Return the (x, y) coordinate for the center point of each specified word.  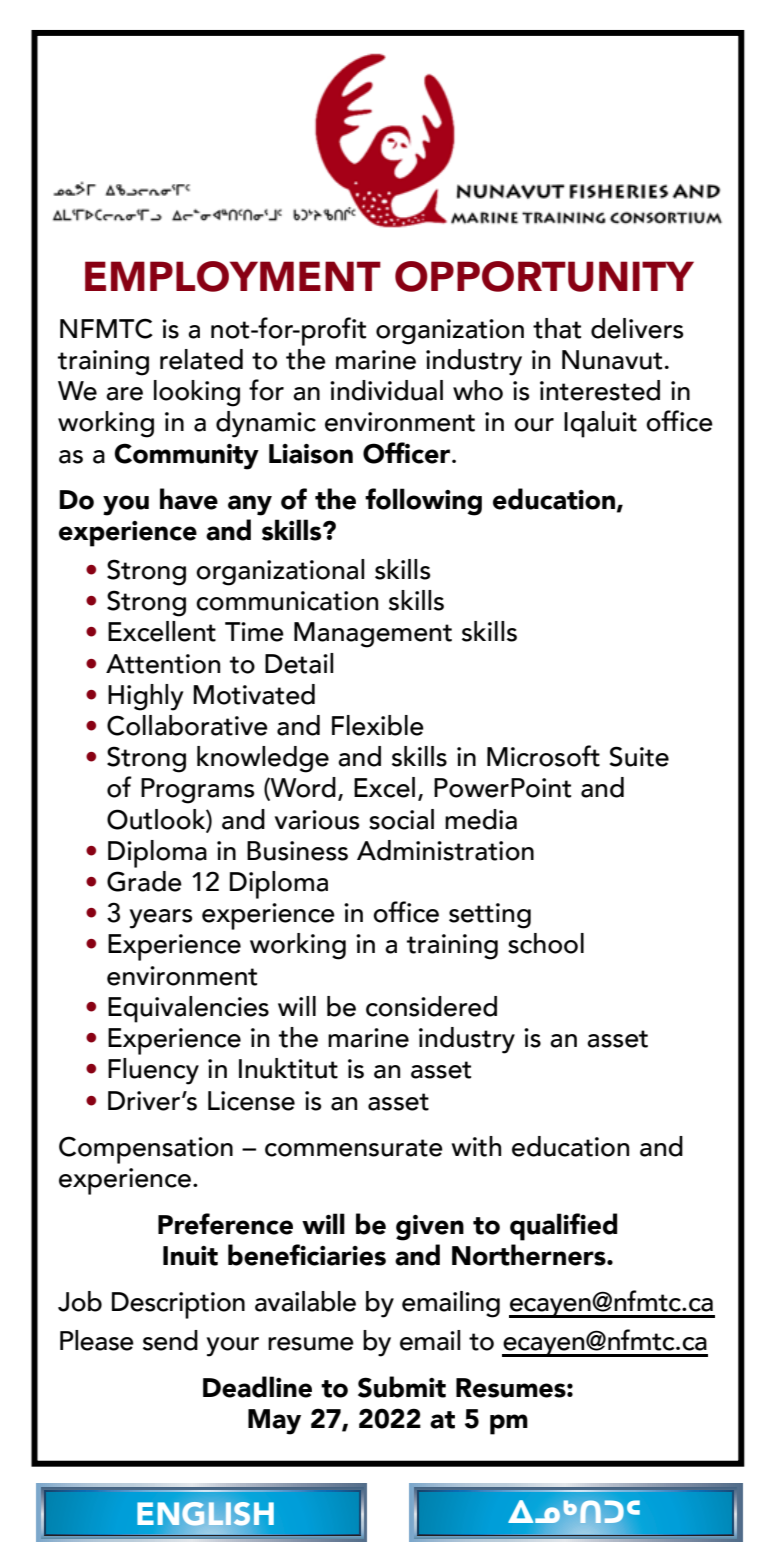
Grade (144, 881)
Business (297, 851)
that (557, 328)
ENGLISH (205, 1514)
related (201, 359)
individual (386, 390)
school (546, 943)
